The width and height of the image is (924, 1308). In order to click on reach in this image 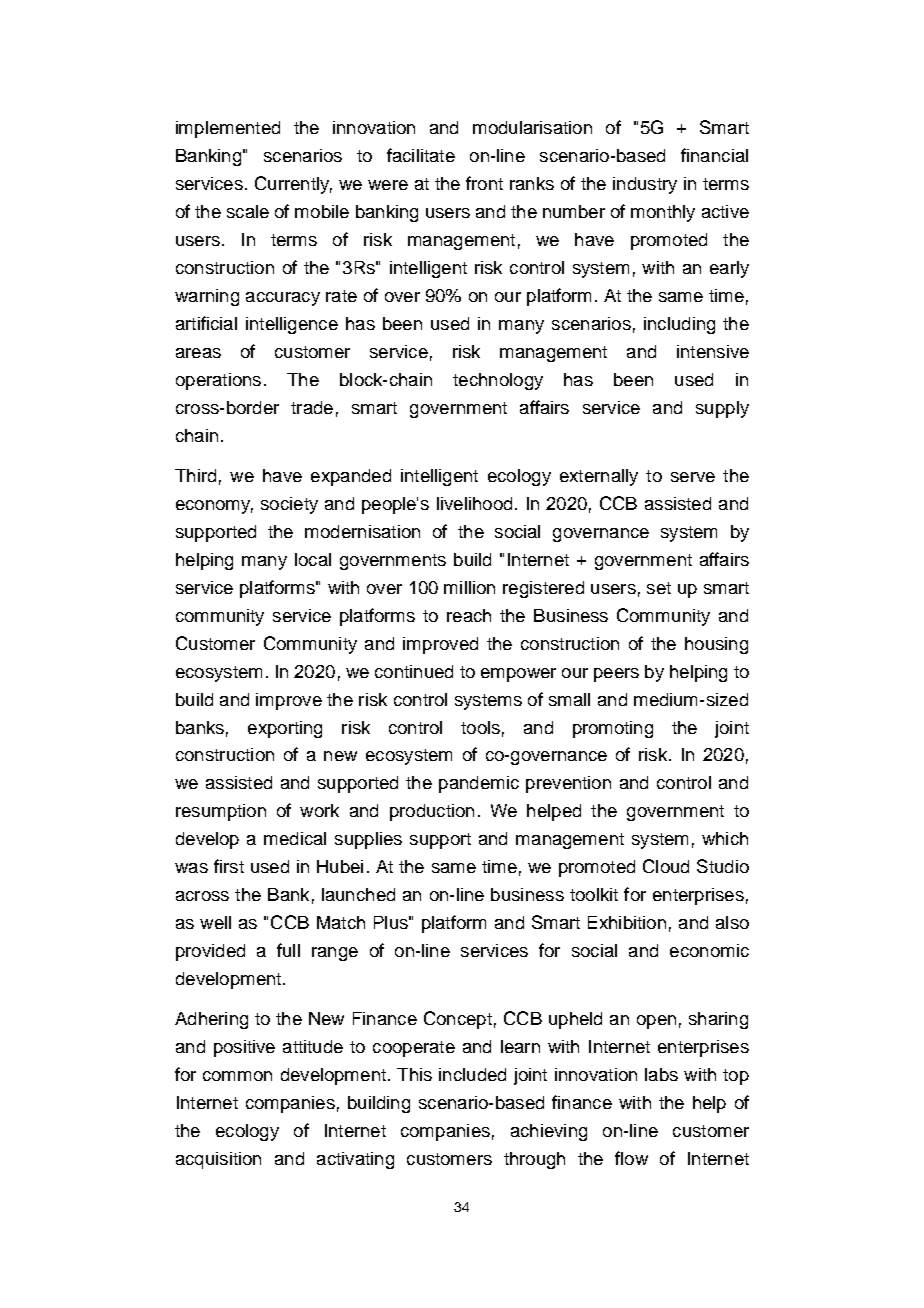, I will do `click(469, 615)`.
